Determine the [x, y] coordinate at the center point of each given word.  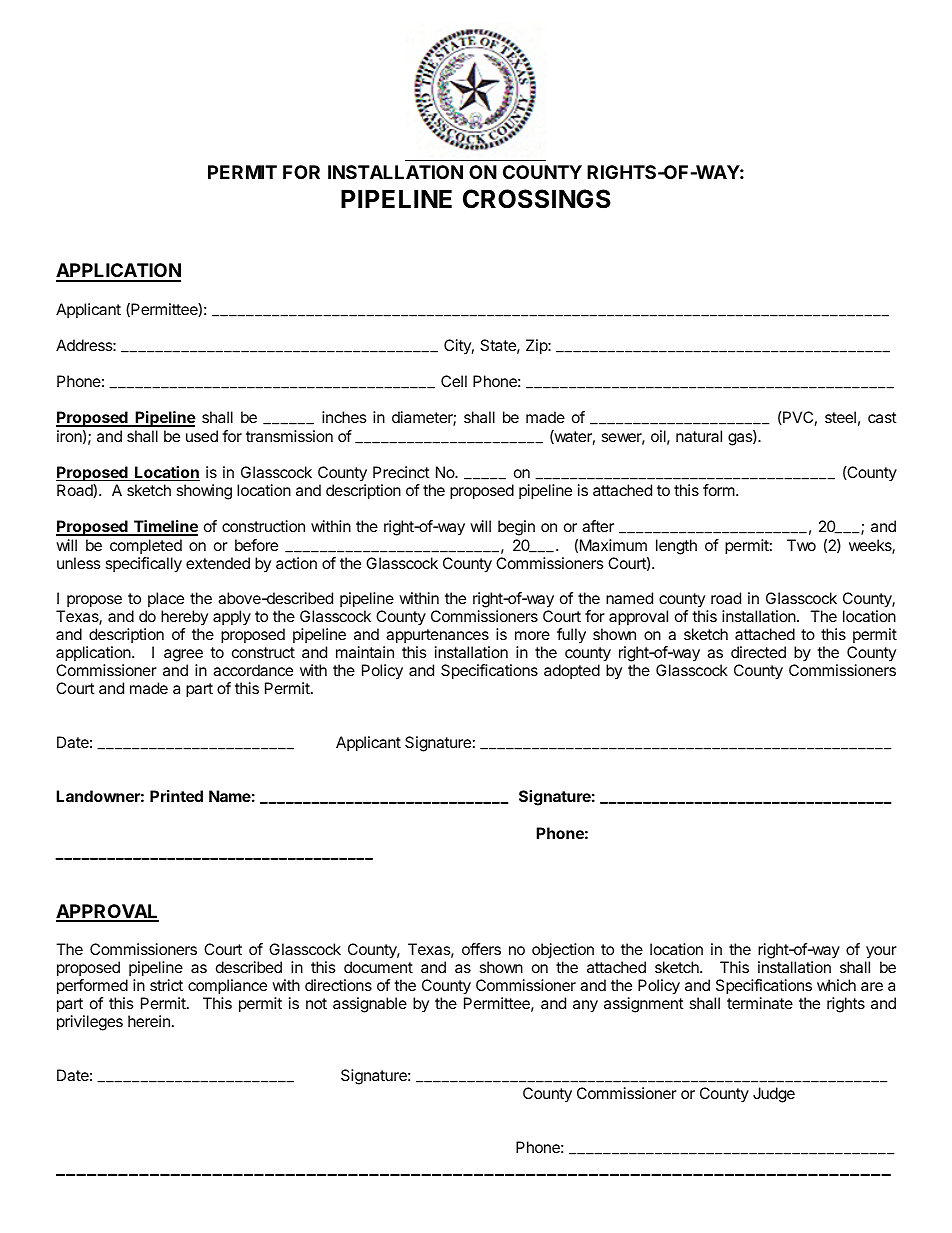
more [532, 635]
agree [183, 657]
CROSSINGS [537, 199]
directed [758, 652]
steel [840, 417]
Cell [454, 381]
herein [149, 1021]
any [585, 1006]
